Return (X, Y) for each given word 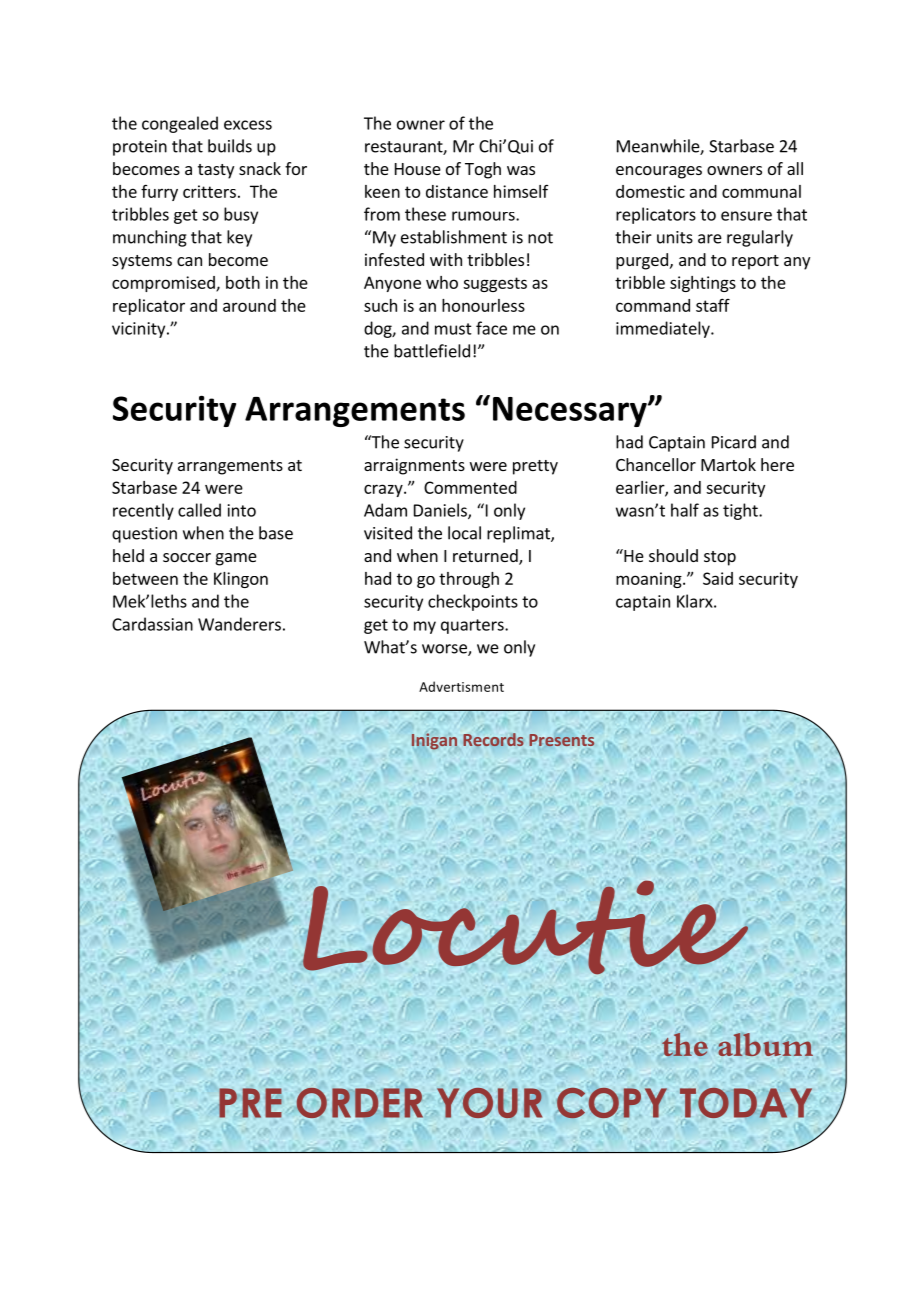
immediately (664, 329)
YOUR (489, 1103)
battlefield (432, 351)
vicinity (140, 330)
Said (718, 578)
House (418, 169)
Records (493, 740)
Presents (561, 740)
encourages (659, 172)
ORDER (360, 1103)
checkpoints (473, 602)
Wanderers (239, 624)
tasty (216, 171)
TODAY (746, 1103)
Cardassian (152, 624)
